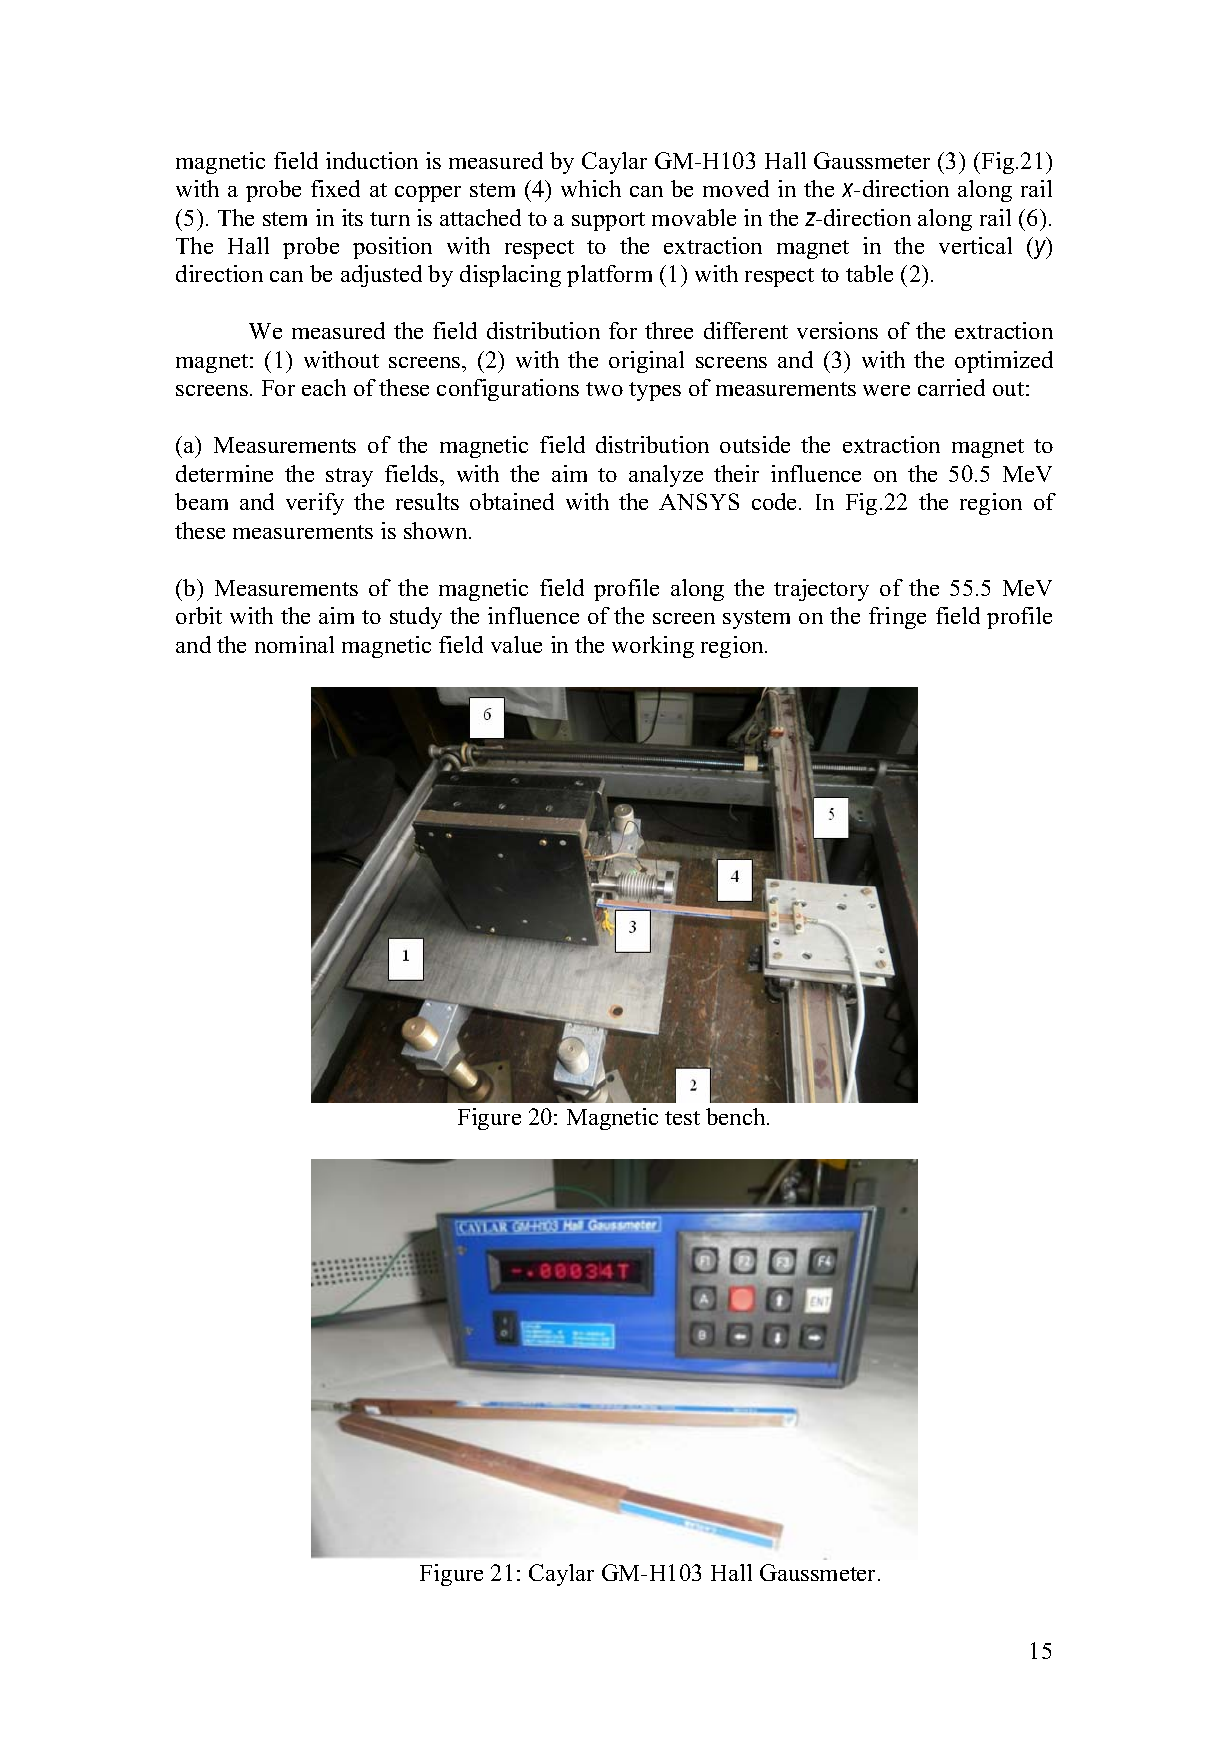  What do you see at coordinates (199, 615) in the screenshot?
I see `orbit` at bounding box center [199, 615].
